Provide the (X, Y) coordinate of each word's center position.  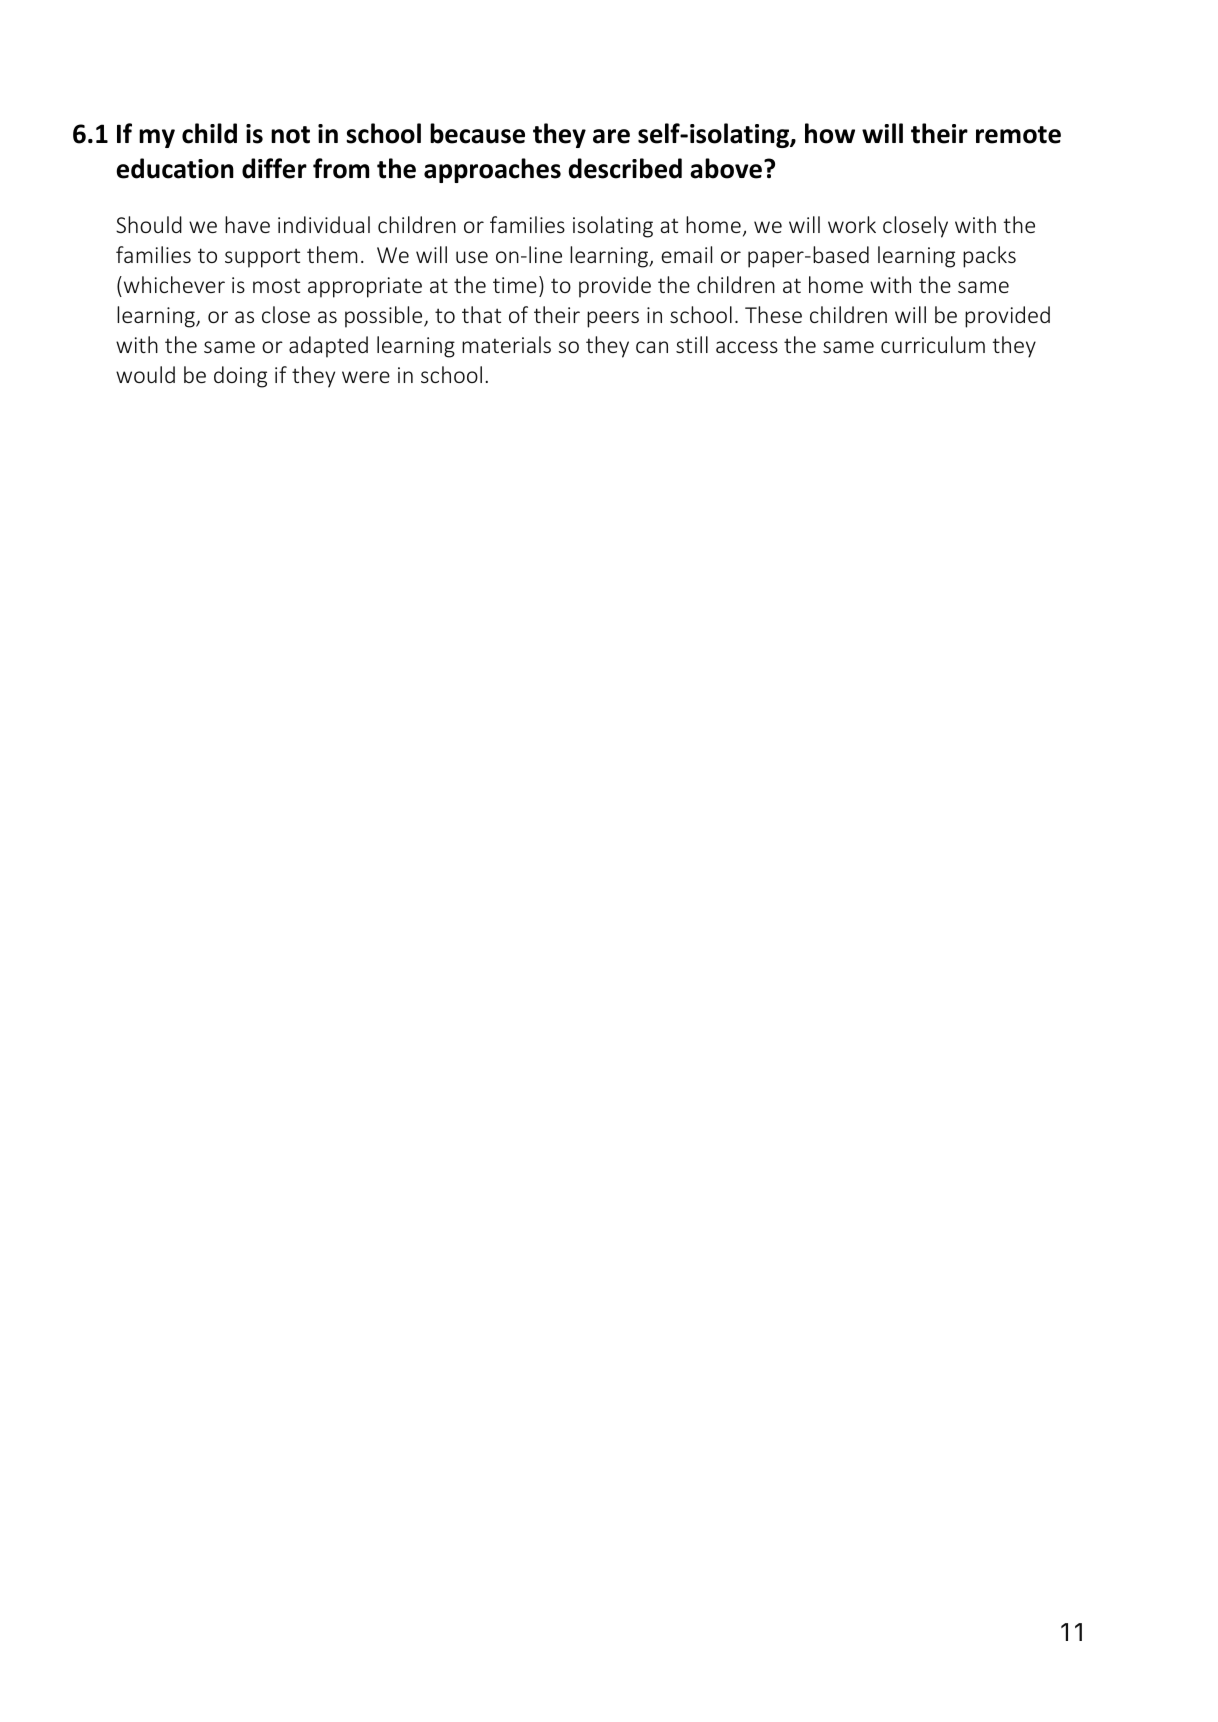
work (852, 224)
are (611, 136)
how (830, 133)
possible (385, 317)
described (625, 168)
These (773, 314)
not (290, 135)
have (247, 224)
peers (613, 319)
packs (989, 257)
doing (240, 377)
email (686, 254)
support (262, 258)
